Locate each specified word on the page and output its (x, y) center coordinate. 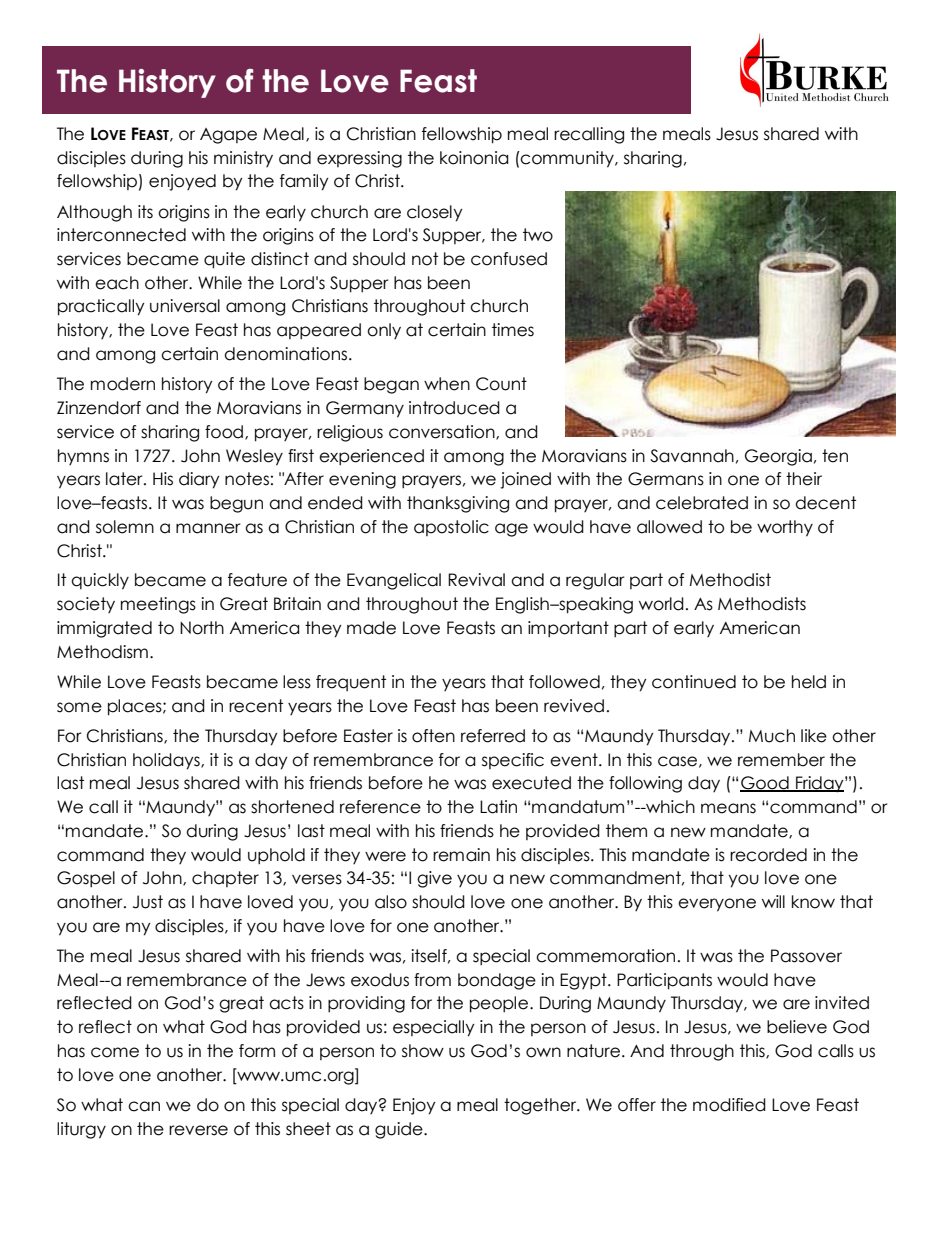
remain (461, 855)
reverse (198, 1130)
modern (123, 384)
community (567, 159)
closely (435, 213)
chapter (225, 879)
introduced (454, 408)
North (202, 628)
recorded (768, 855)
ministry (243, 159)
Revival (476, 580)
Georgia (778, 457)
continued (694, 682)
